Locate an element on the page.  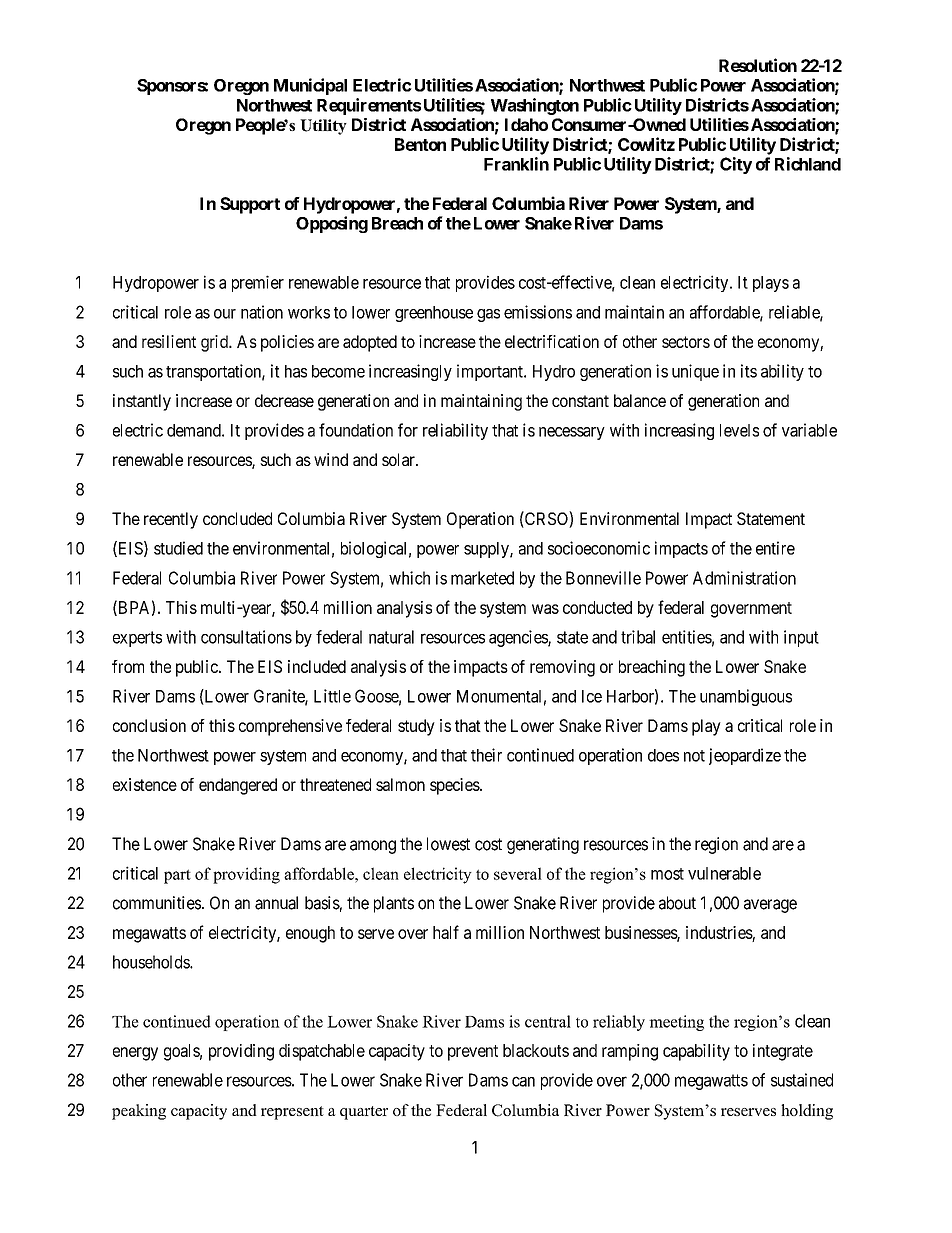
important is located at coordinates (491, 372).
